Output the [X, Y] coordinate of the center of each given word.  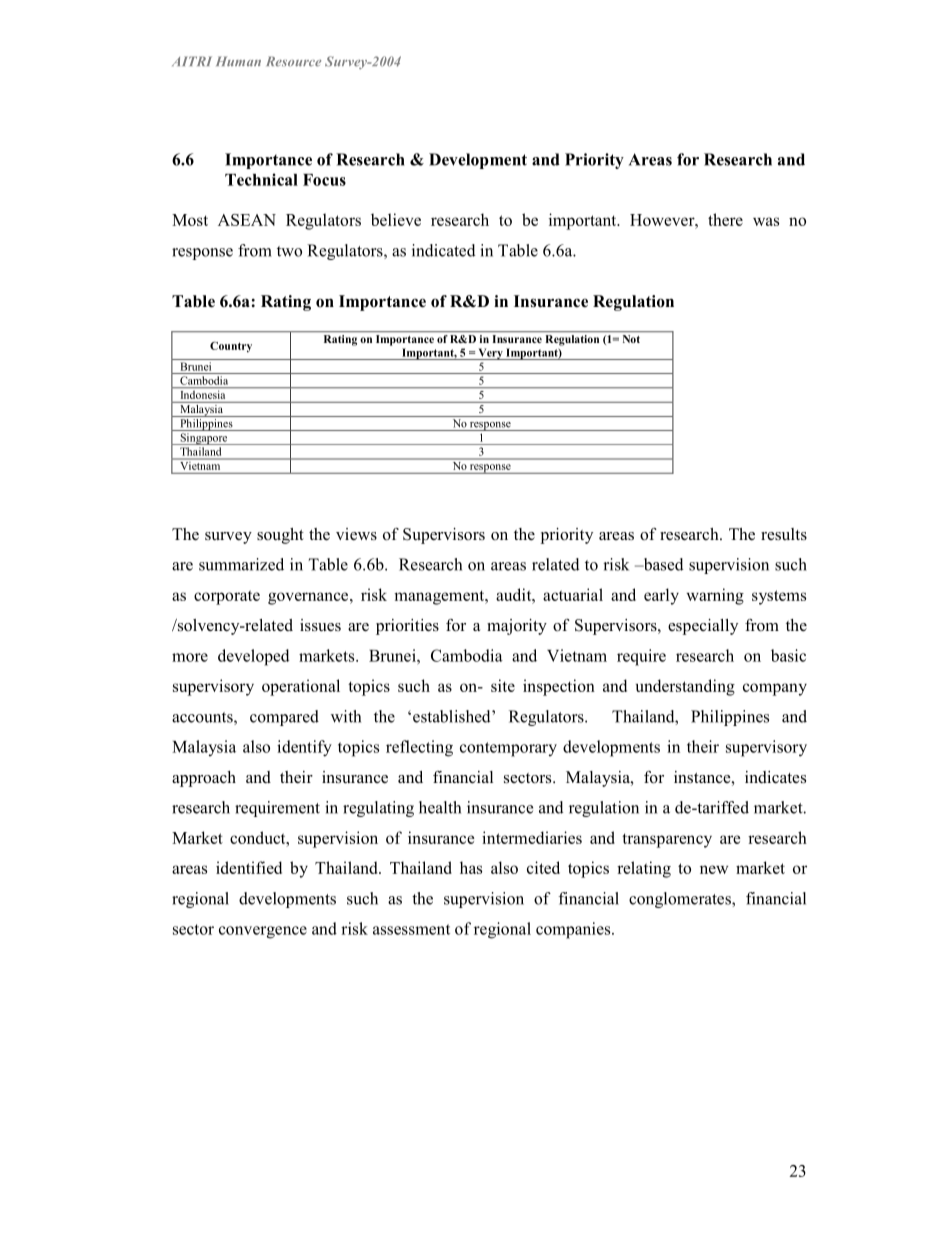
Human [238, 61]
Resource [293, 61]
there [725, 219]
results [784, 534]
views [356, 534]
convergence [263, 932]
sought [280, 536]
